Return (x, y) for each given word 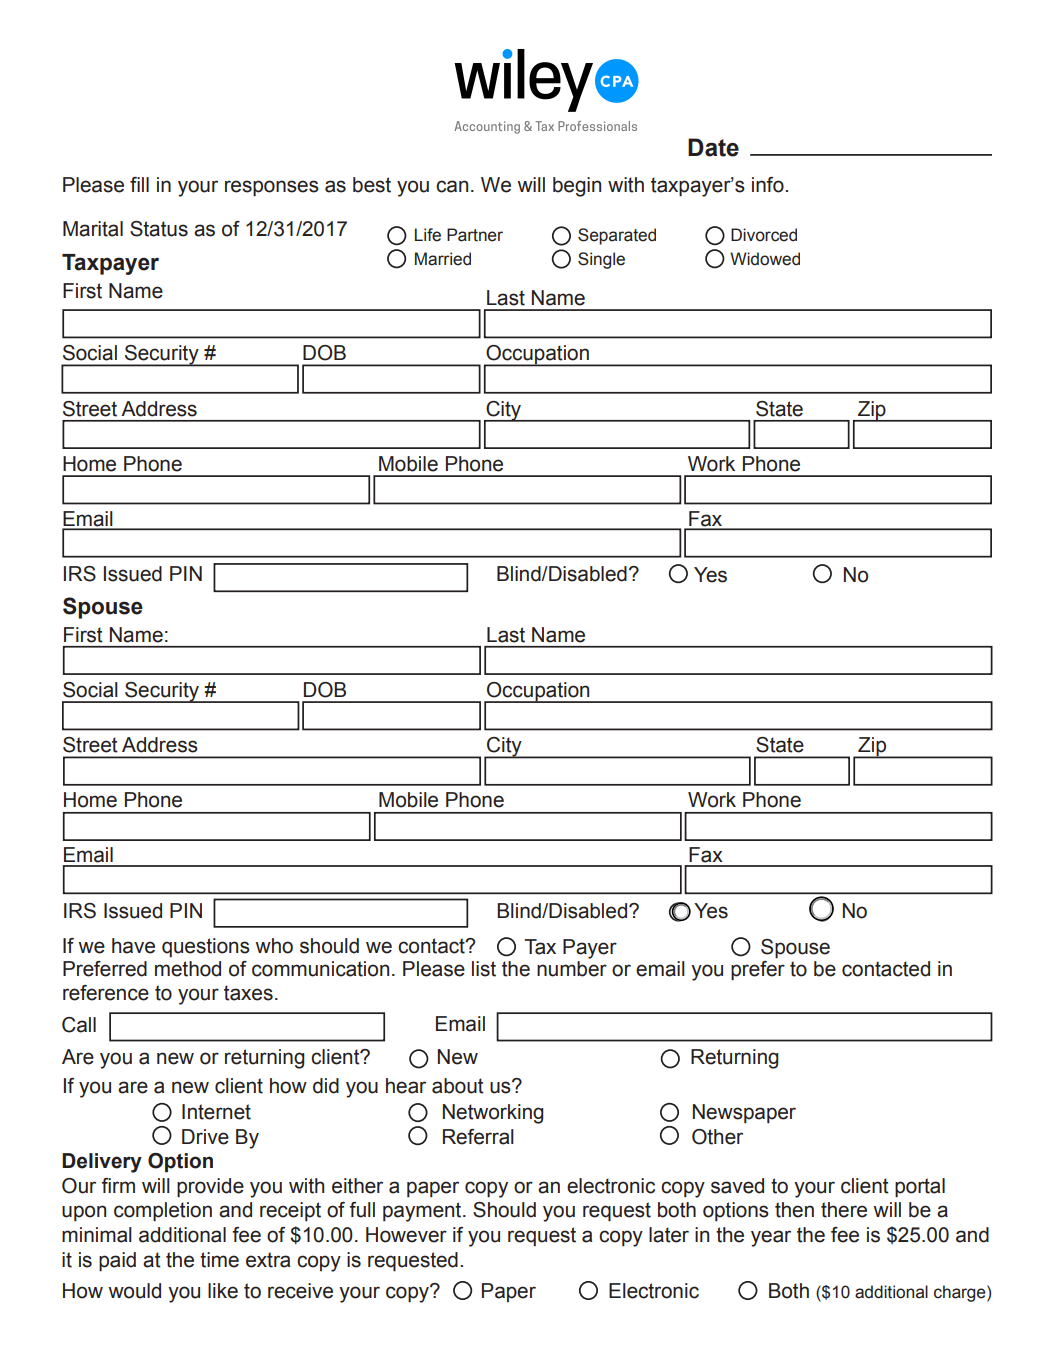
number (572, 967)
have (133, 946)
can (452, 186)
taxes (248, 993)
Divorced (764, 235)
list (484, 969)
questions (206, 948)
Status (159, 229)
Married (443, 259)
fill (139, 184)
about (458, 1086)
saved (737, 1186)
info (769, 185)
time (219, 1260)
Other (717, 1137)
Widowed (765, 259)
